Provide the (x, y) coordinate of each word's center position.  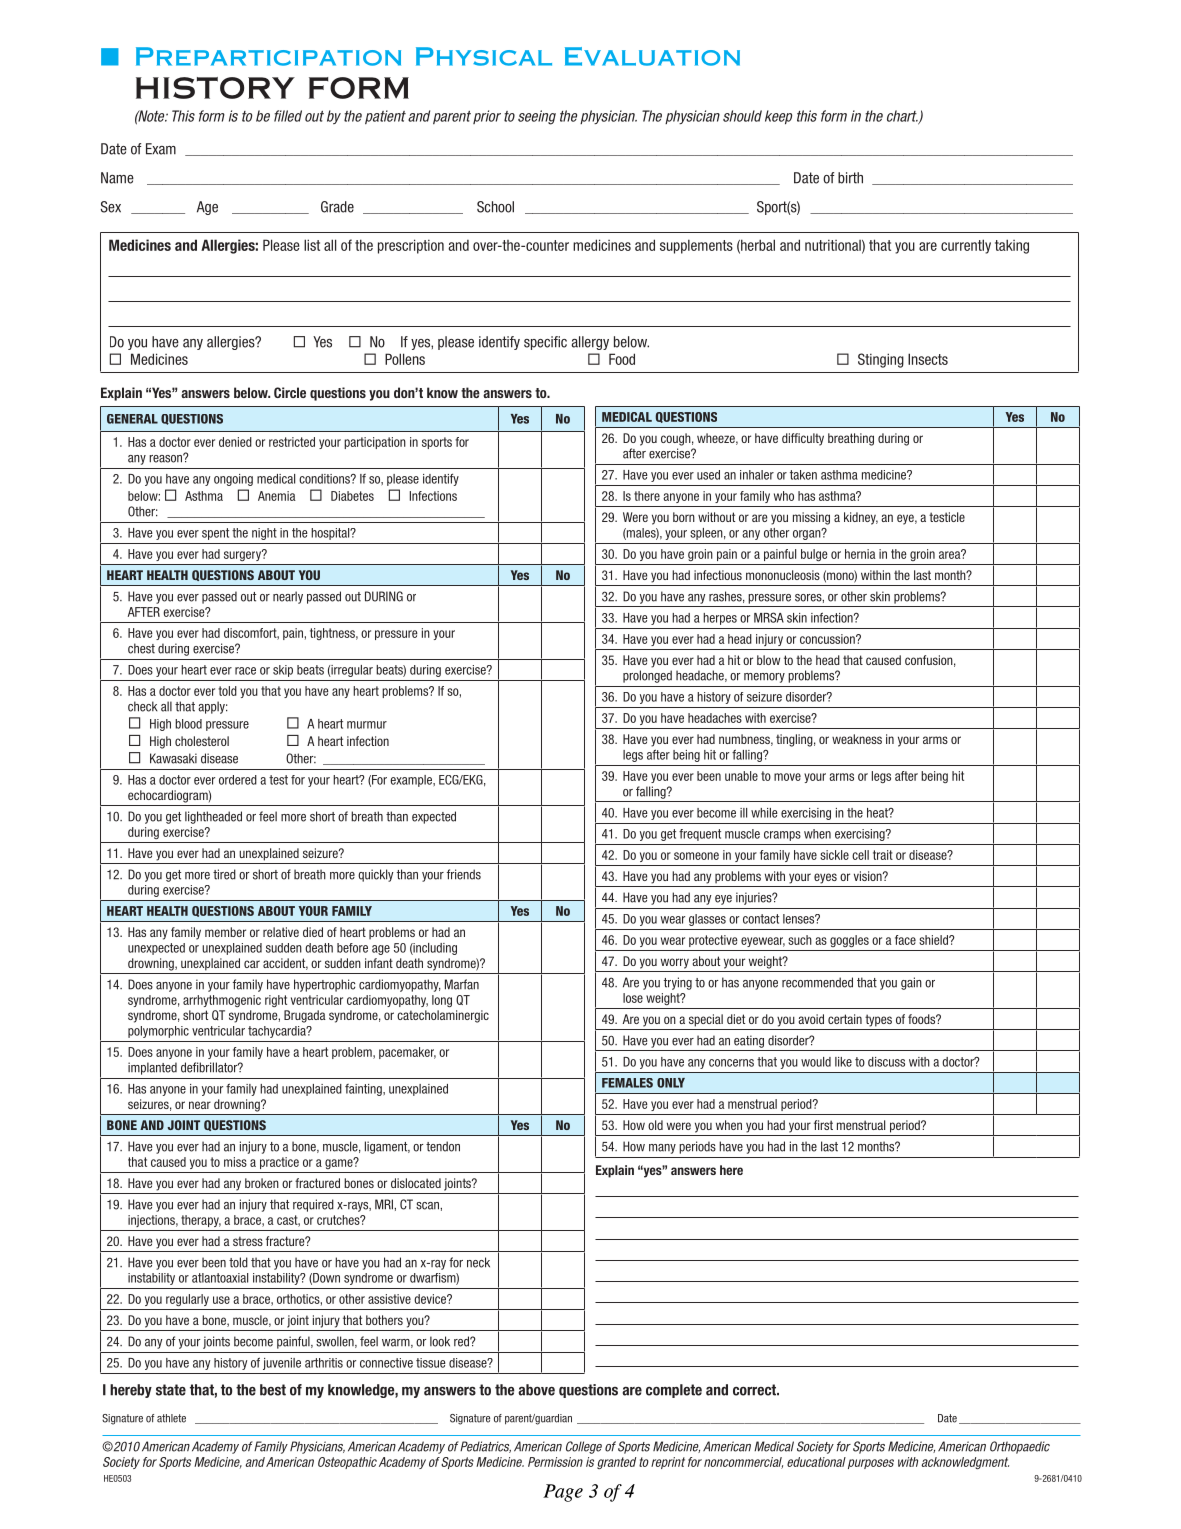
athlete (171, 1418)
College (584, 1447)
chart (903, 117)
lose (633, 998)
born (684, 517)
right (276, 1001)
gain (911, 983)
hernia (860, 554)
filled (288, 116)
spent (215, 534)
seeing (537, 117)
